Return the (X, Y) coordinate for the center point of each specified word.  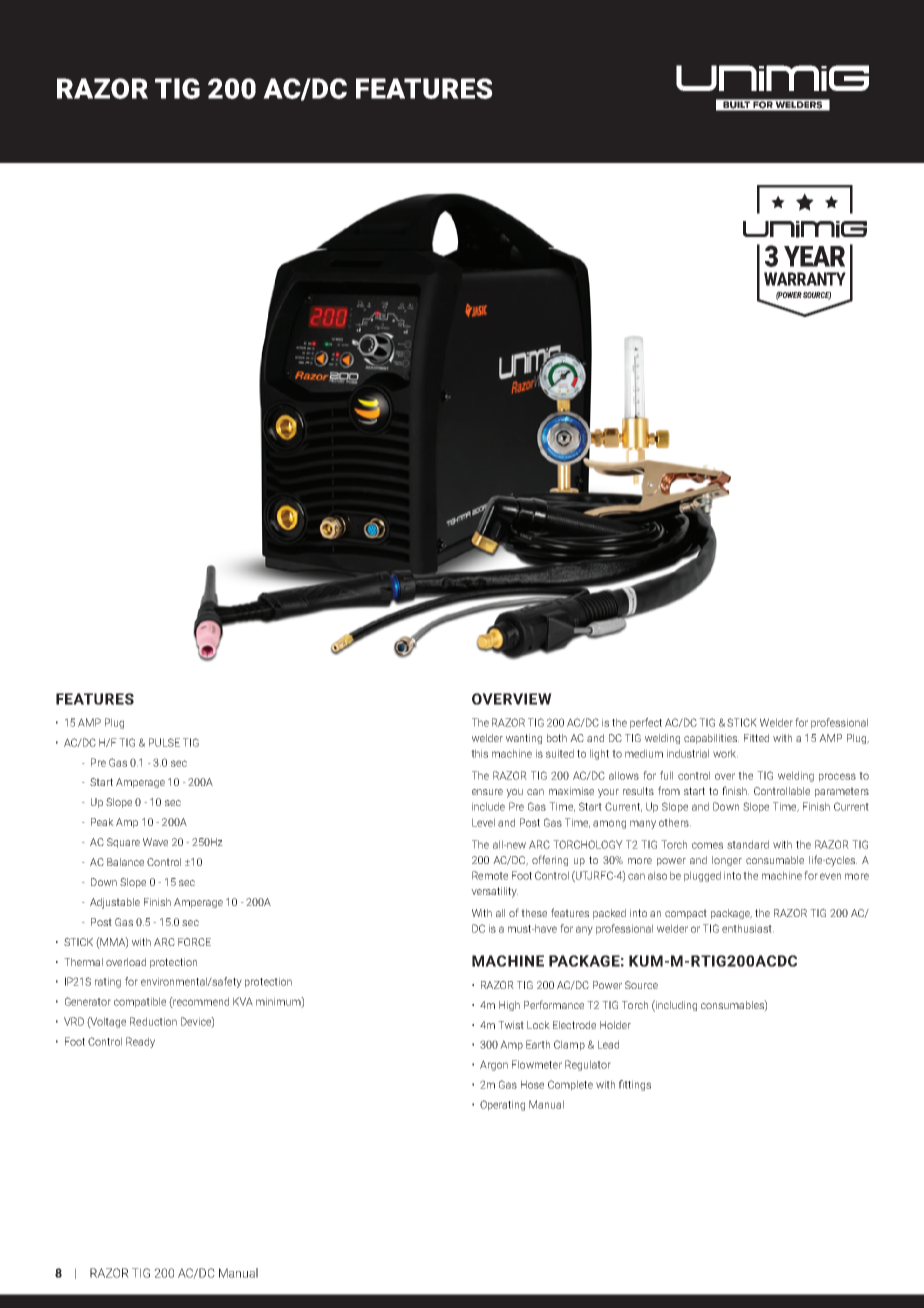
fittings (635, 1085)
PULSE (164, 742)
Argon (494, 1065)
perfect (646, 723)
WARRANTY (805, 279)
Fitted (756, 738)
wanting (524, 739)
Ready (140, 1042)
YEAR (814, 256)
